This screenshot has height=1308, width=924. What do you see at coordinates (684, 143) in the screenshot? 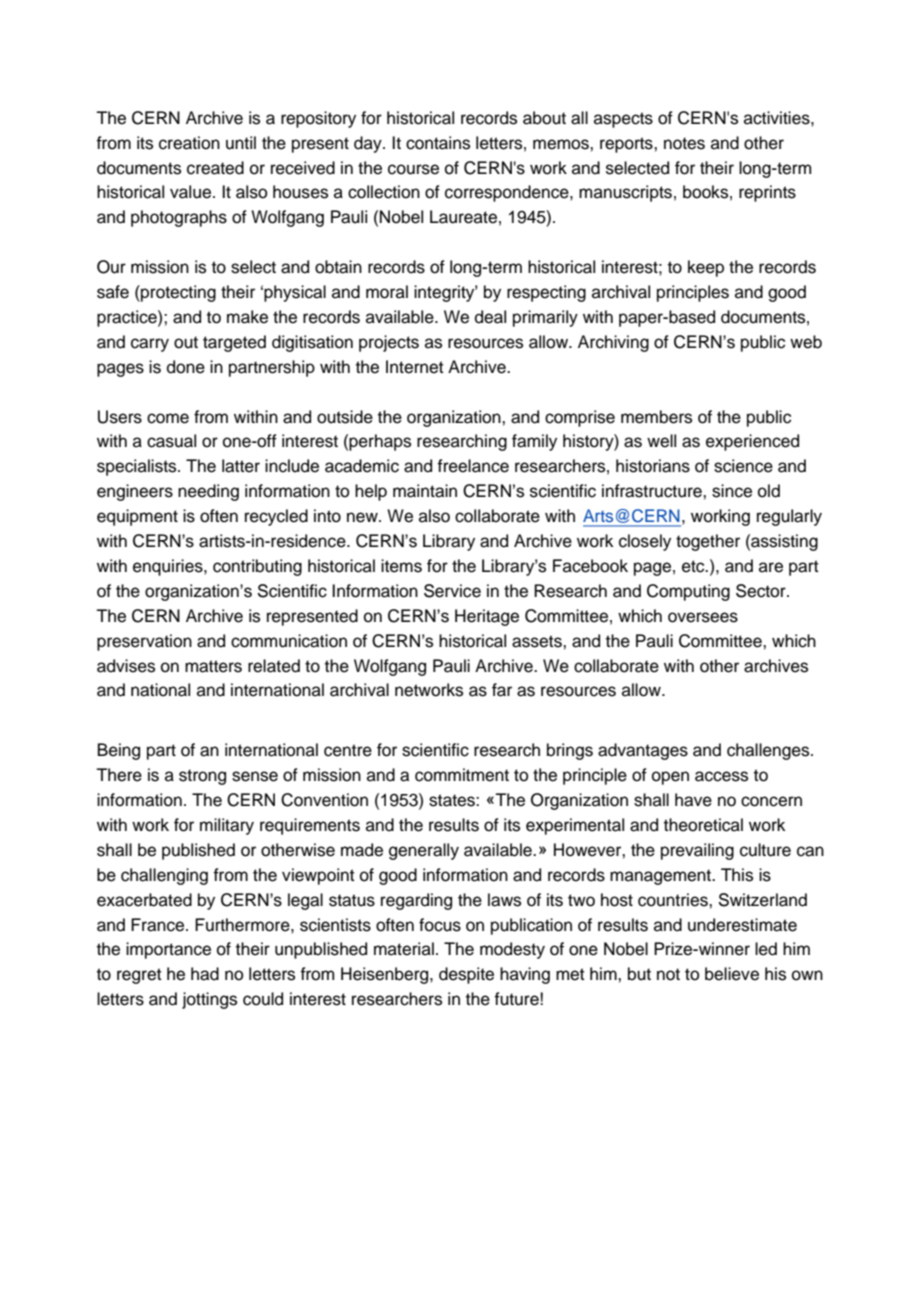
I see `notes` at bounding box center [684, 143].
